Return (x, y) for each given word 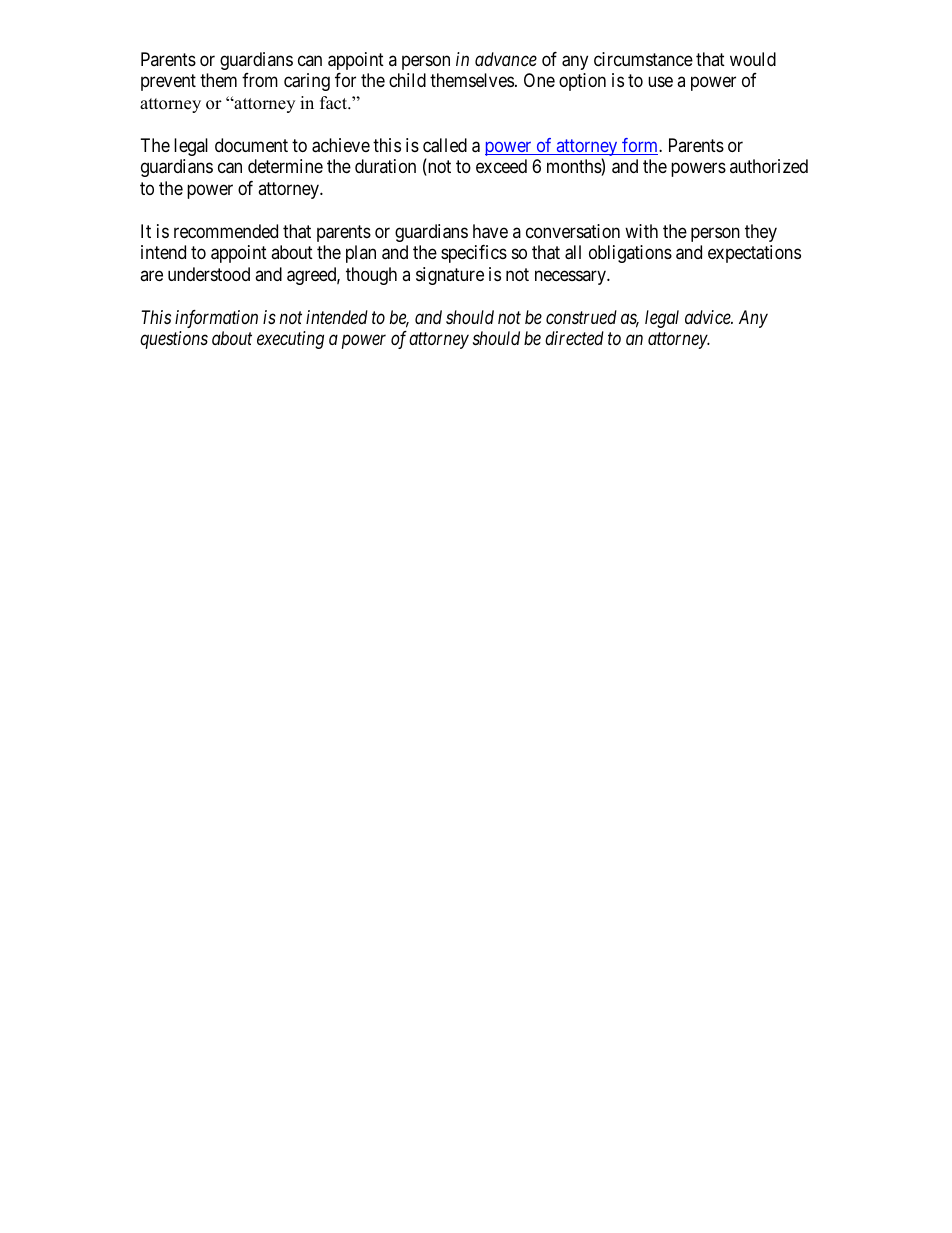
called (445, 145)
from (260, 80)
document (251, 145)
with (641, 231)
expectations (754, 254)
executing (290, 340)
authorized (769, 166)
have (490, 231)
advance (506, 59)
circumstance (643, 59)
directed (574, 338)
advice (709, 317)
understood (209, 274)
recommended (226, 231)
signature (450, 276)
